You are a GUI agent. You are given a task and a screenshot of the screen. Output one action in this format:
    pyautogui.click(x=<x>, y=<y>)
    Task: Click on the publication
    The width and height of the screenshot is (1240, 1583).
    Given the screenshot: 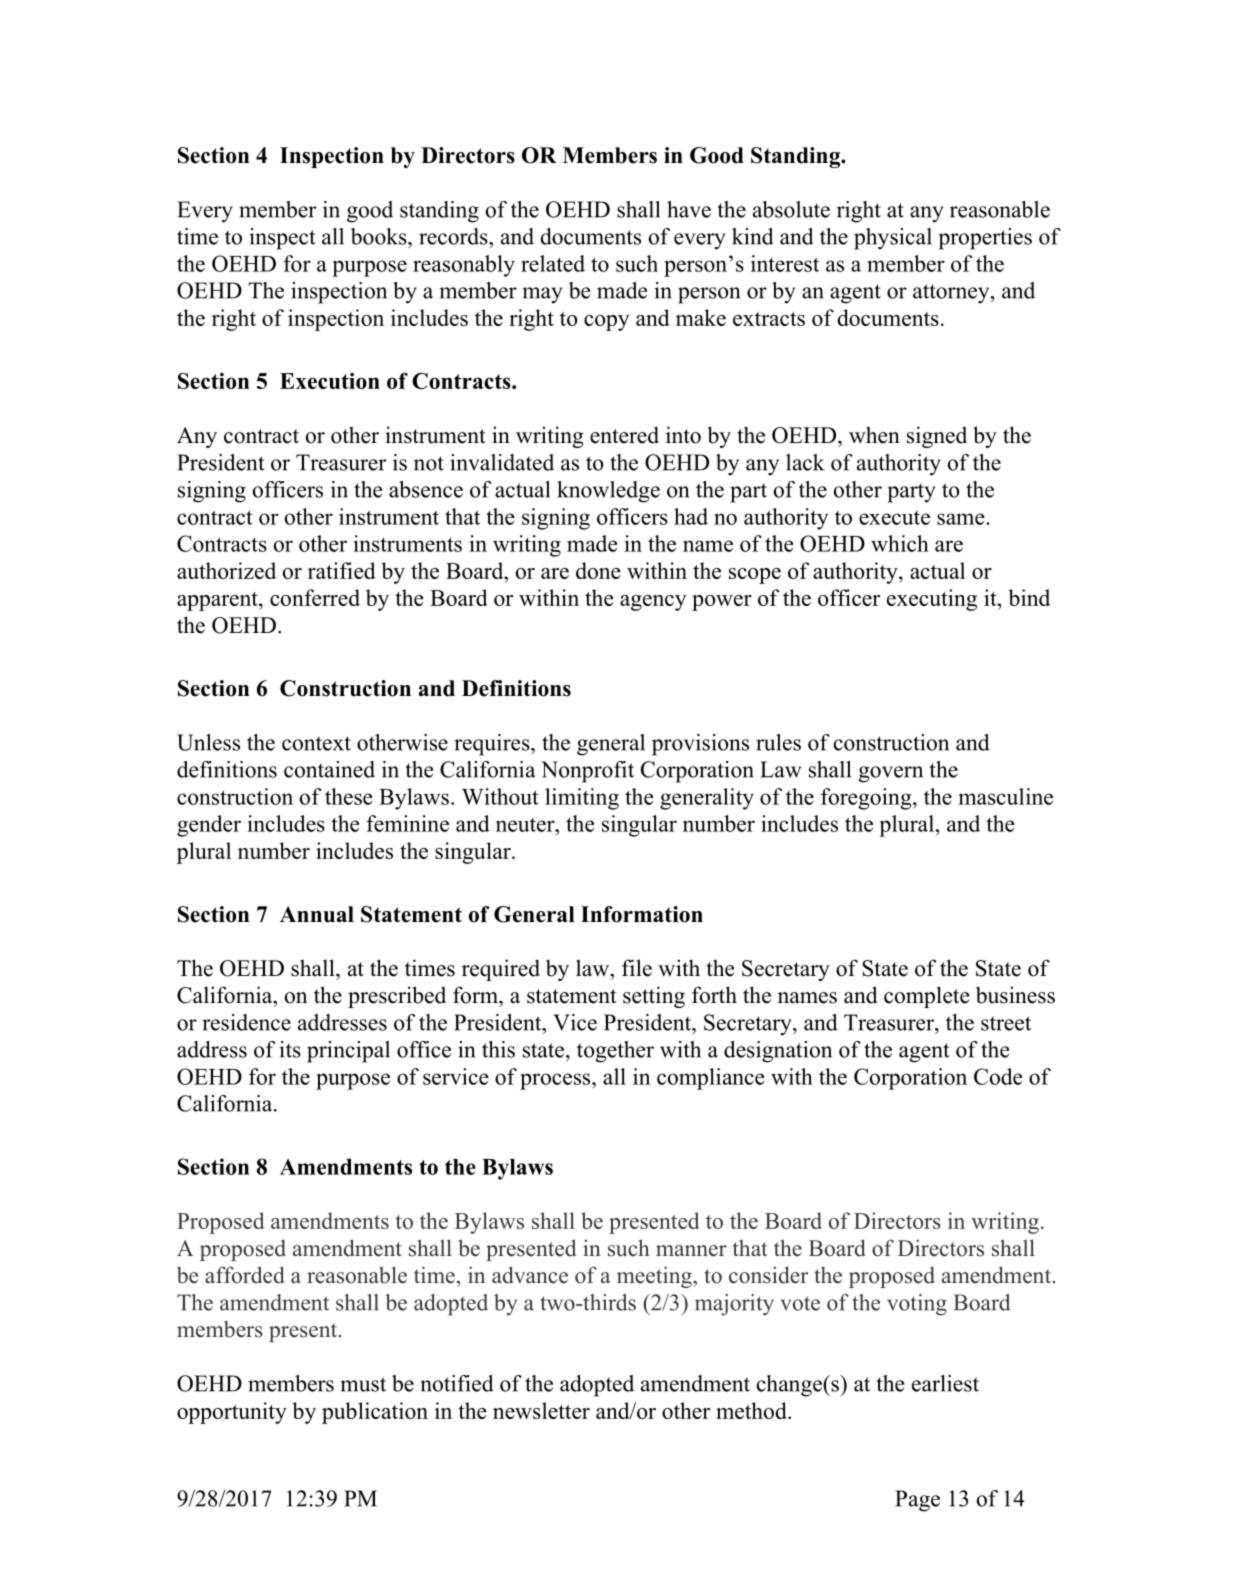 What is the action you would take?
    pyautogui.click(x=375, y=1413)
